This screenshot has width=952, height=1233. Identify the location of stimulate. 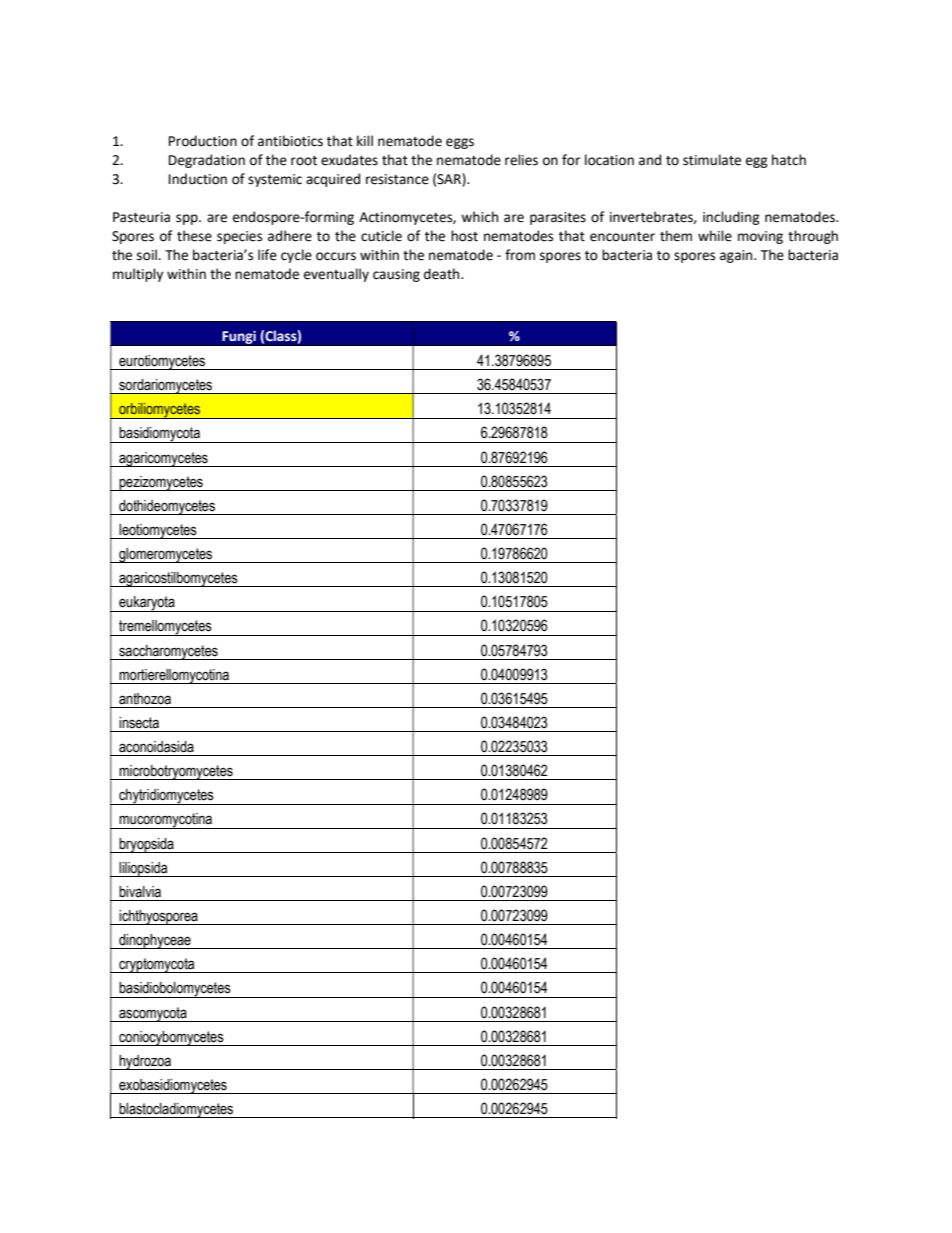
(712, 160).
